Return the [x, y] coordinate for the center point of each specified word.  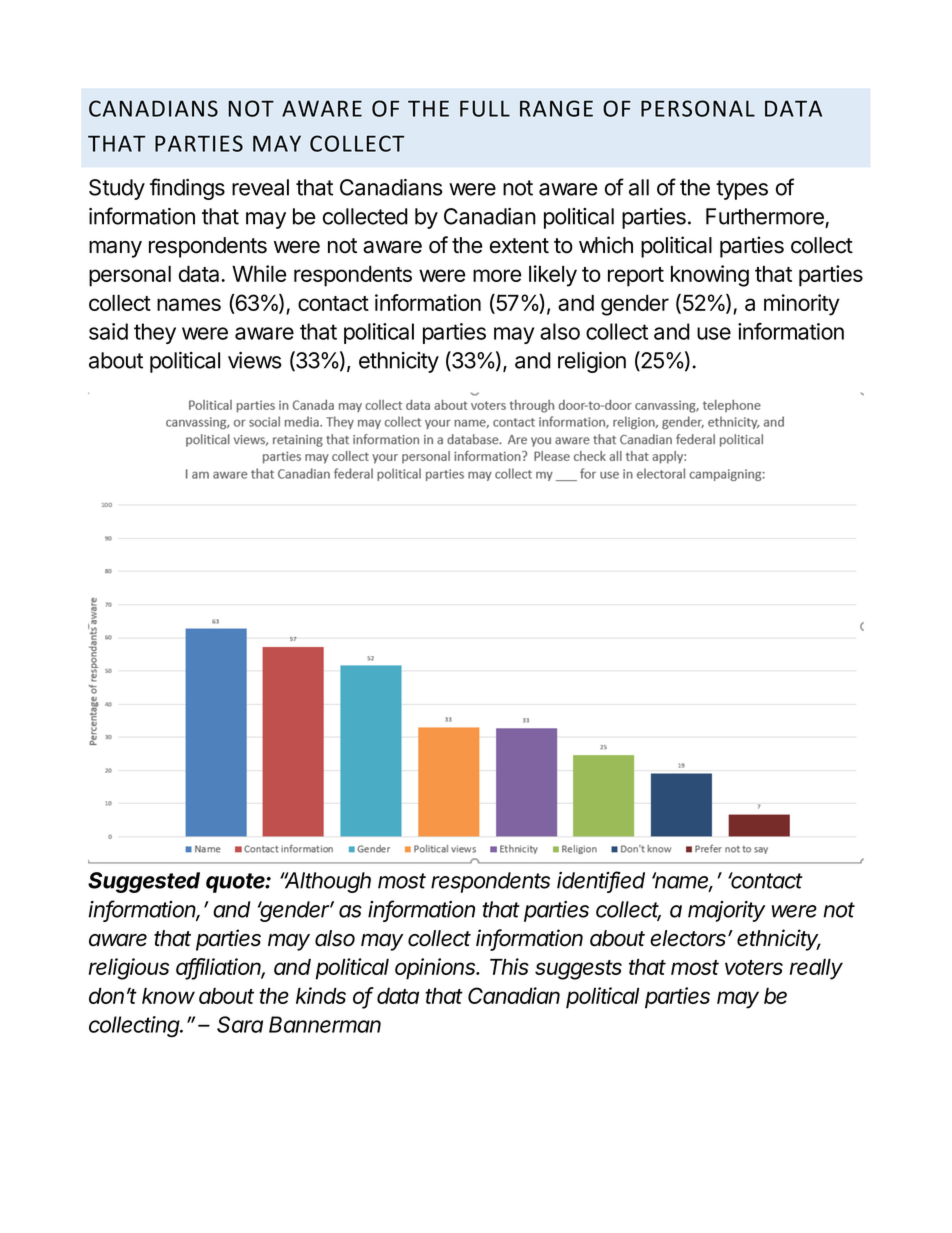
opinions [437, 969]
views [254, 360]
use [714, 333]
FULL [485, 108]
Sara [240, 1024]
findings [187, 189]
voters [754, 967]
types [742, 190]
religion [592, 362]
